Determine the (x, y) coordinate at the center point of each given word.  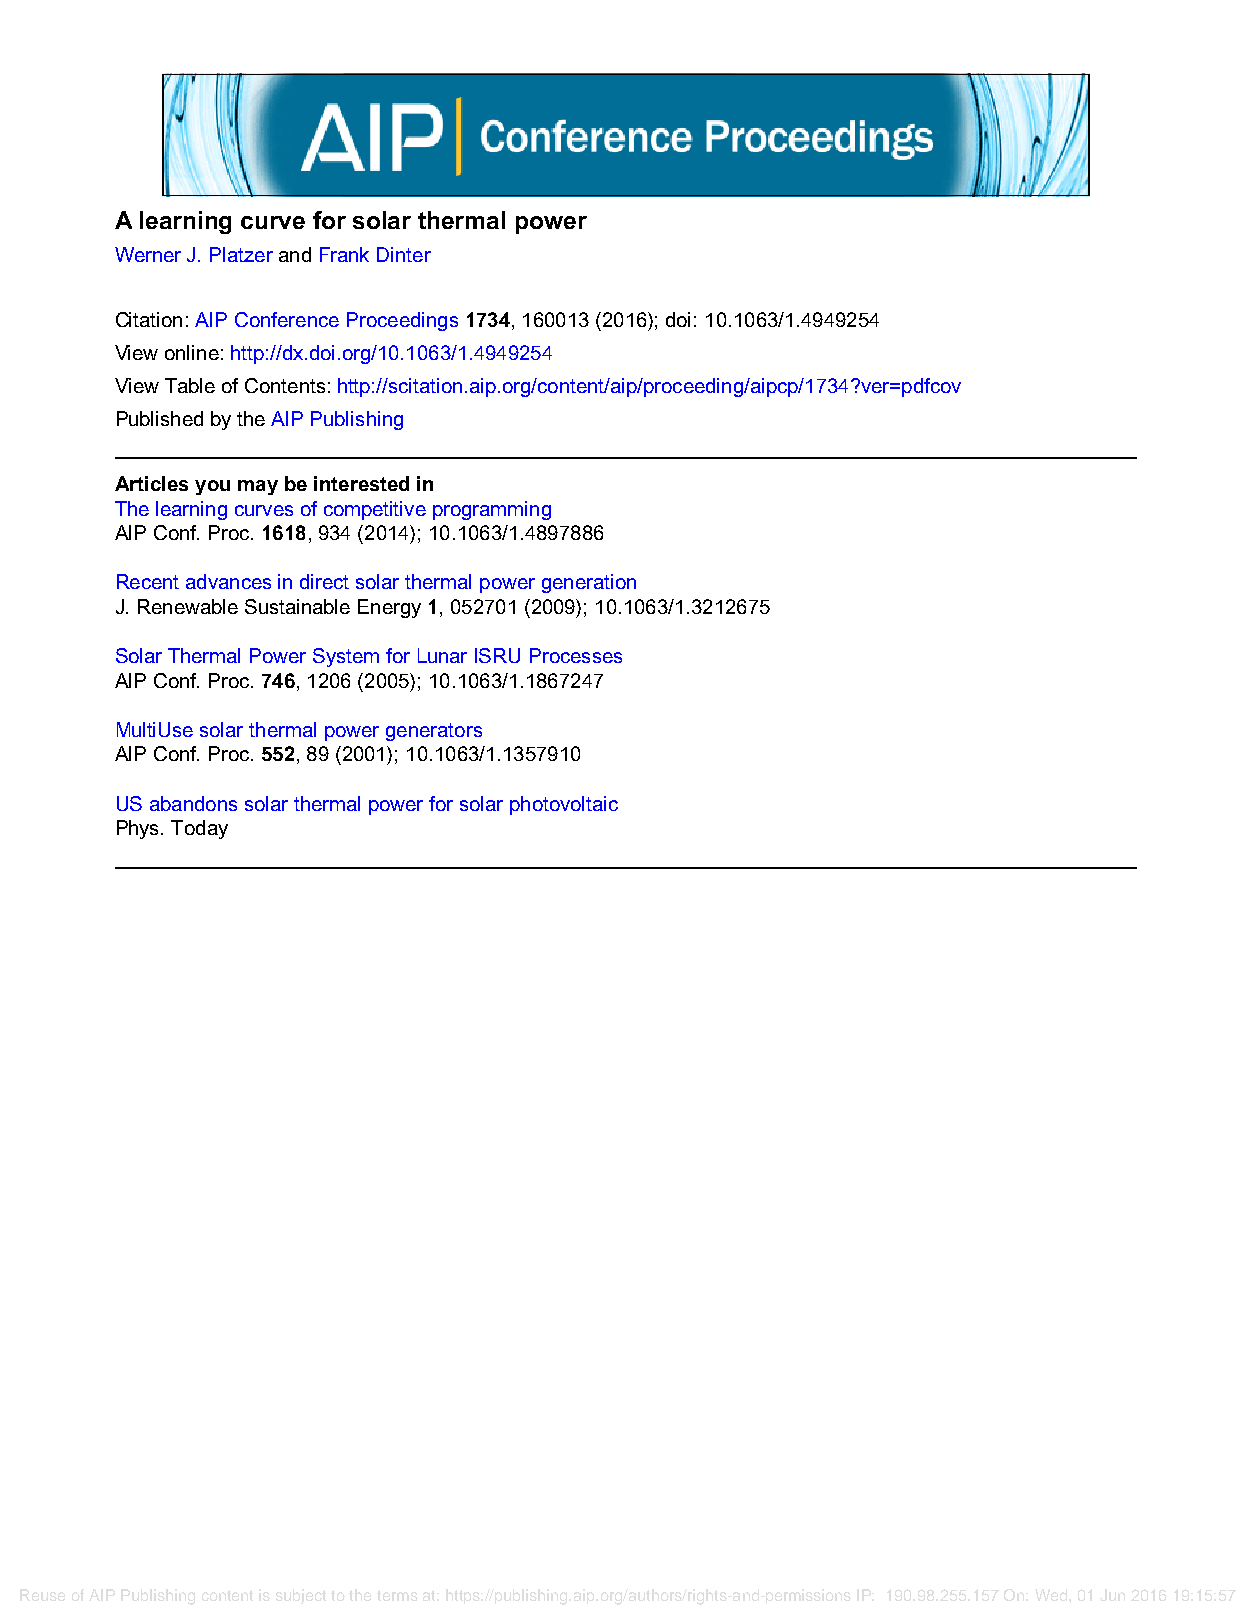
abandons (193, 803)
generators (434, 732)
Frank (344, 254)
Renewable (188, 606)
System (346, 657)
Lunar (442, 655)
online (192, 352)
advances (228, 581)
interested (361, 483)
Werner (148, 254)
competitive (375, 510)
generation (589, 583)
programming (492, 510)
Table (190, 385)
